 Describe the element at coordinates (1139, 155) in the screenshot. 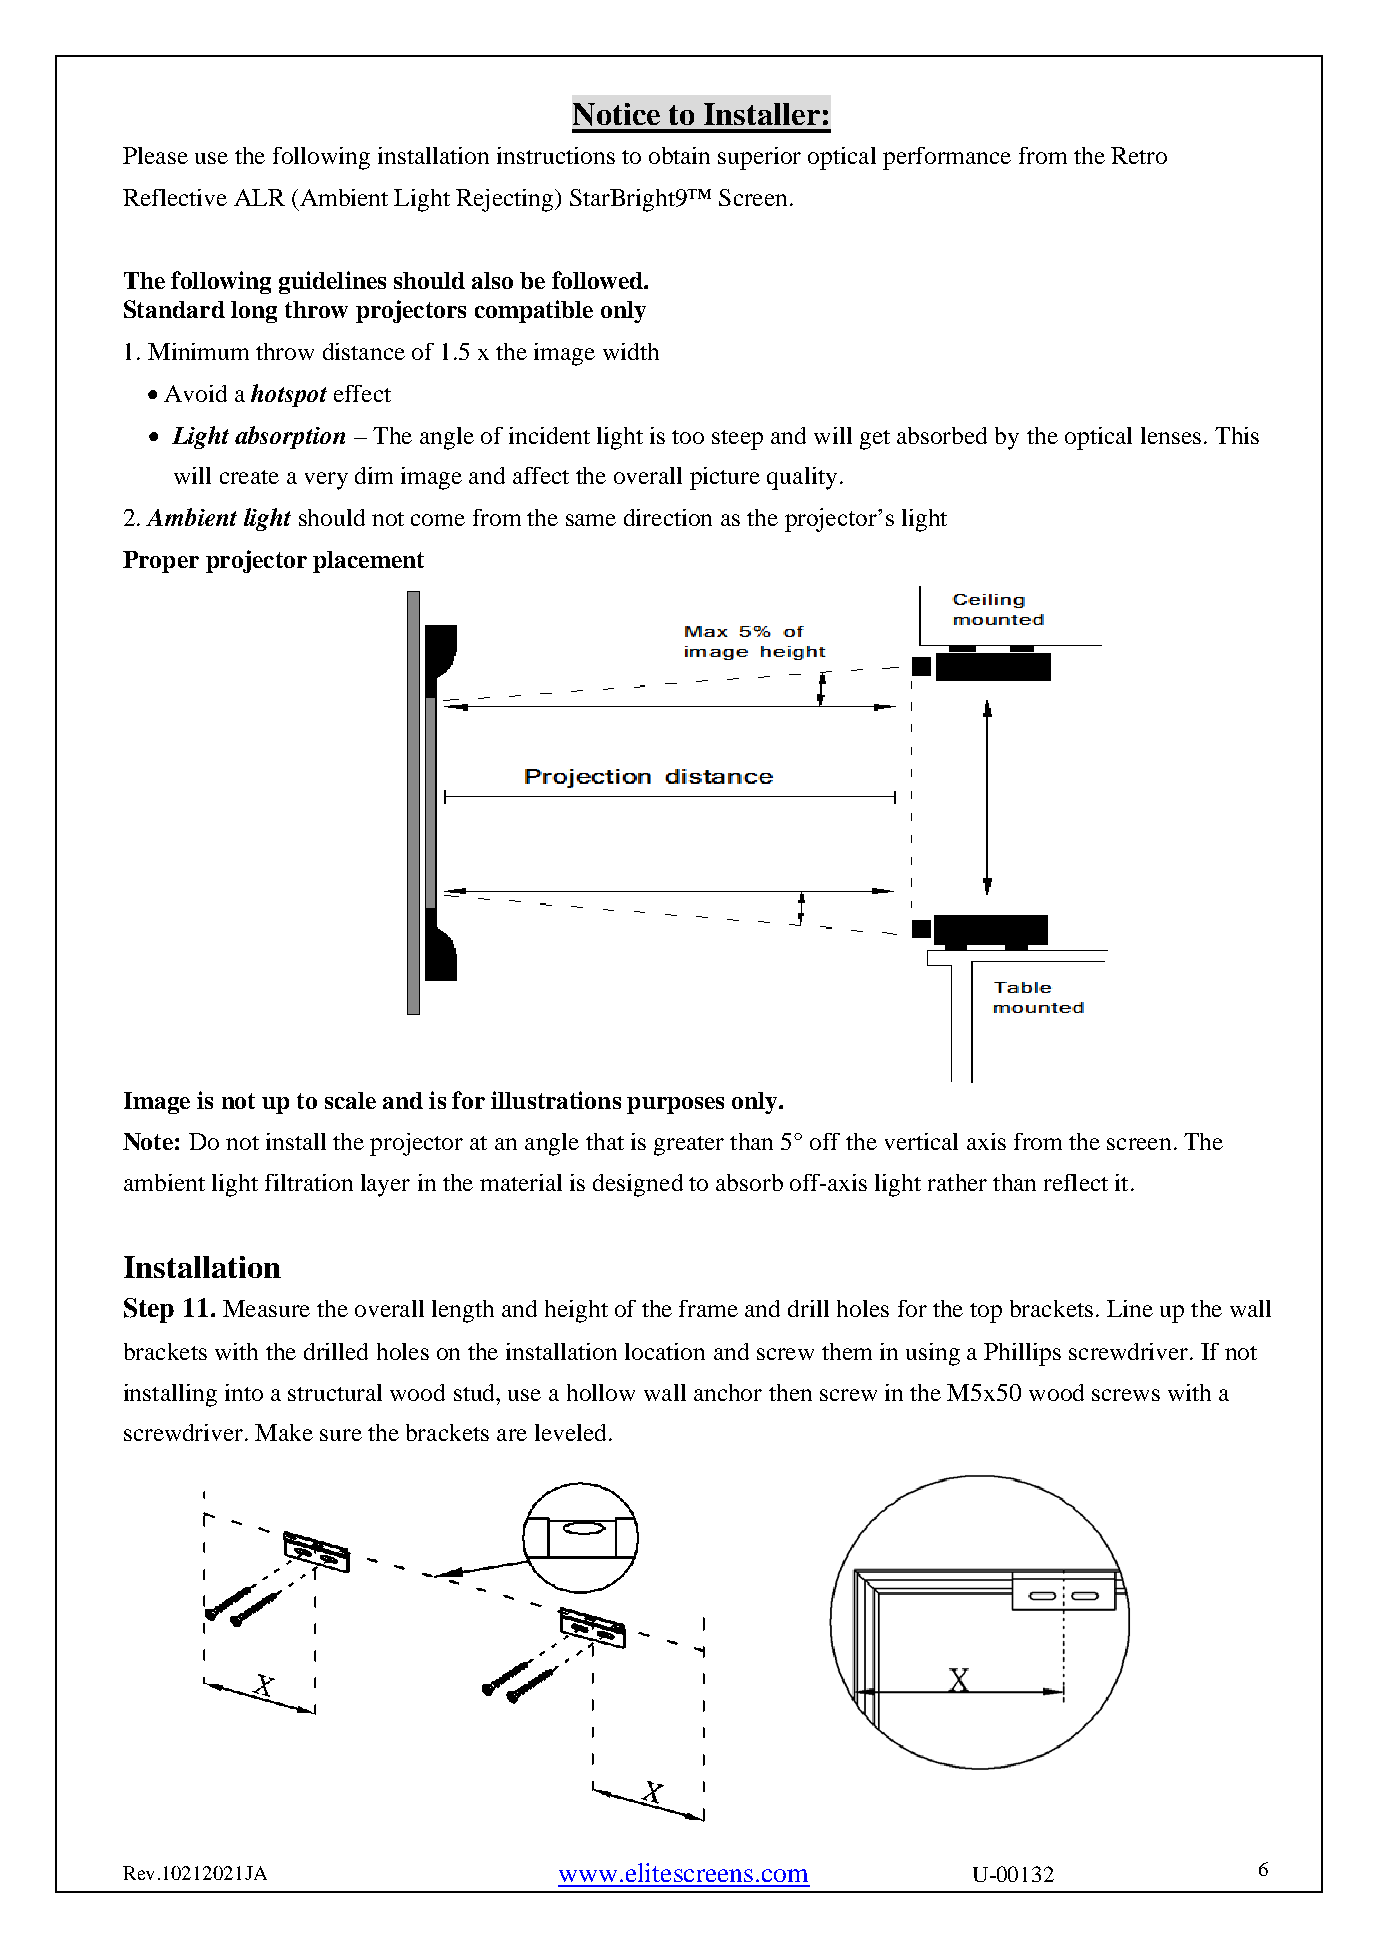

I see `Retro` at that location.
